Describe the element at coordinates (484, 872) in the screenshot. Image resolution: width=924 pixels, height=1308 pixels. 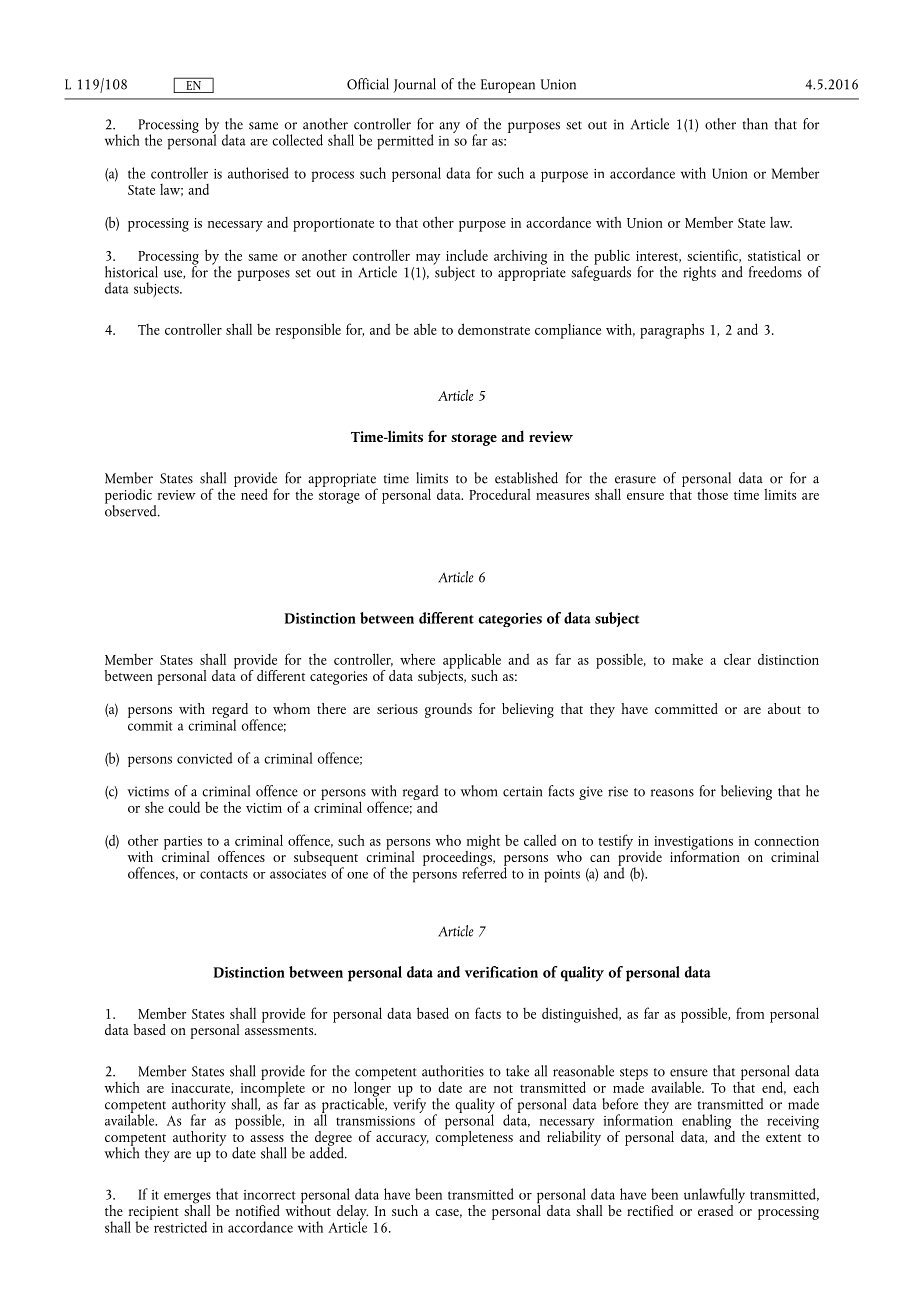
I see `referred` at that location.
